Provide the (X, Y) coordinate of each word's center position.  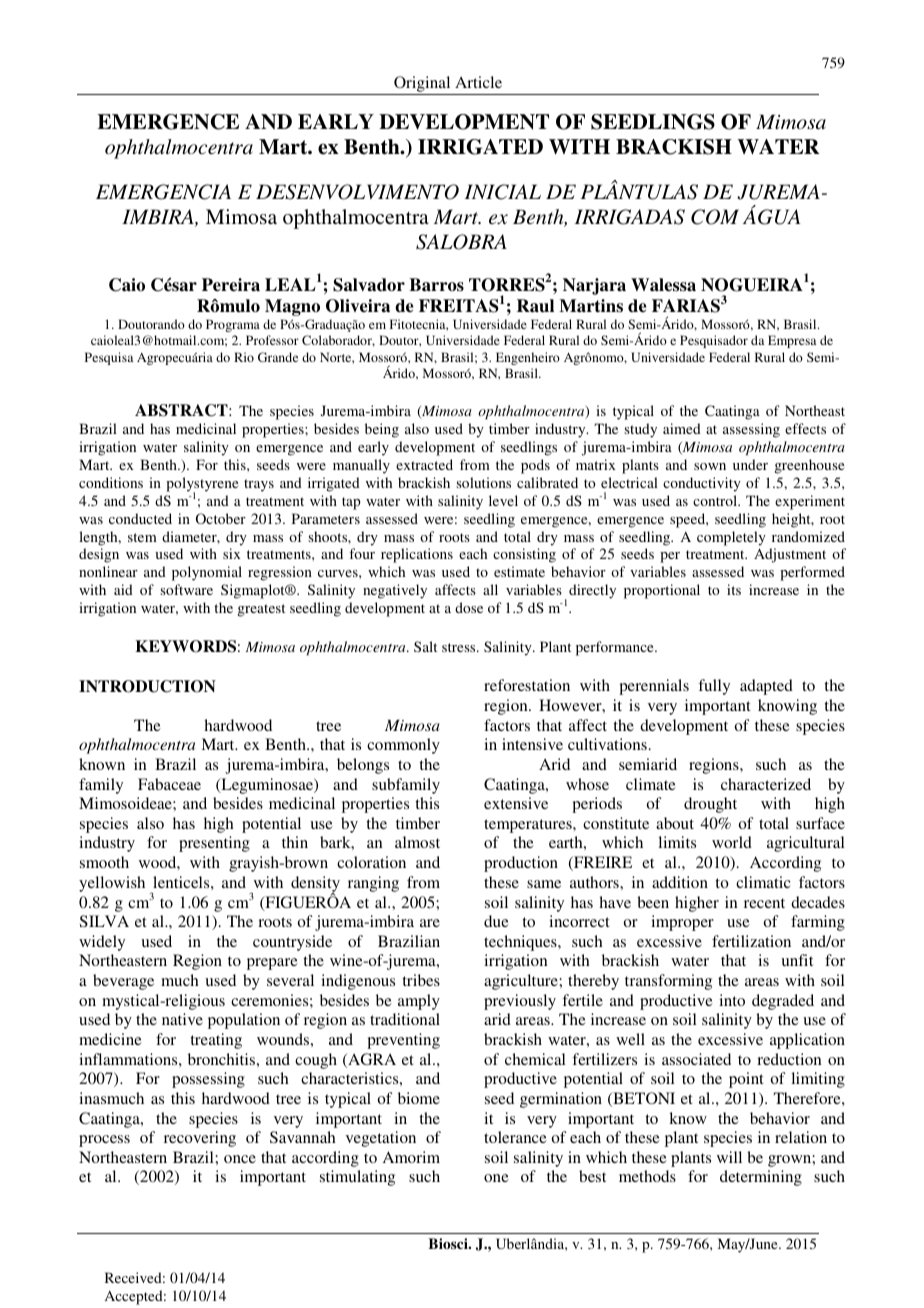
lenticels (182, 882)
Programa (233, 325)
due (496, 921)
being (382, 430)
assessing (751, 430)
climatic (763, 882)
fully (714, 687)
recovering (200, 1139)
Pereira (231, 285)
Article (478, 82)
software (187, 589)
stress (460, 647)
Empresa (792, 341)
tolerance (515, 1137)
